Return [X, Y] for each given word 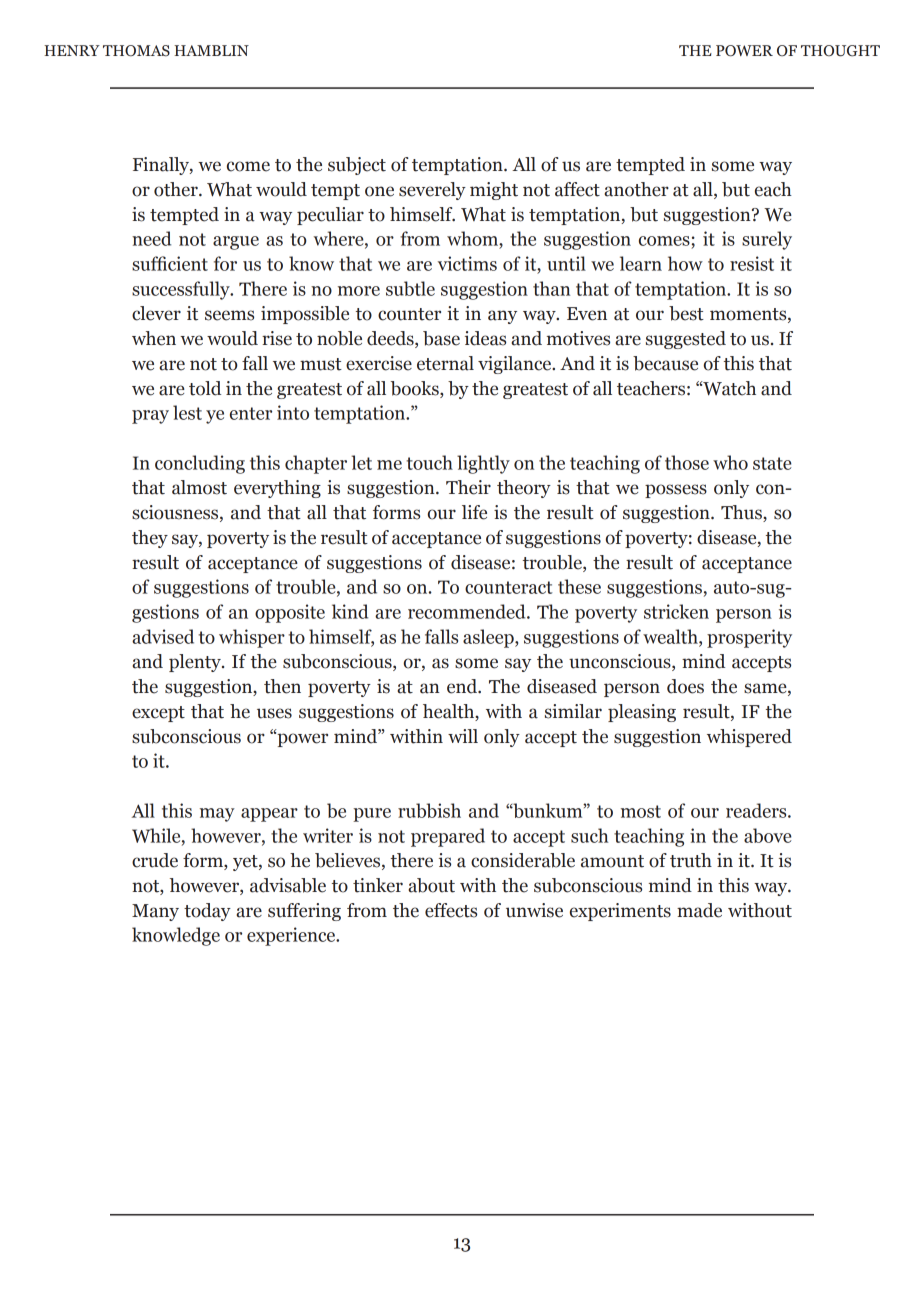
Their [468, 487]
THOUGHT [840, 51]
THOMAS [136, 51]
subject [357, 166]
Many [155, 912]
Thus [742, 513]
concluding [200, 464]
